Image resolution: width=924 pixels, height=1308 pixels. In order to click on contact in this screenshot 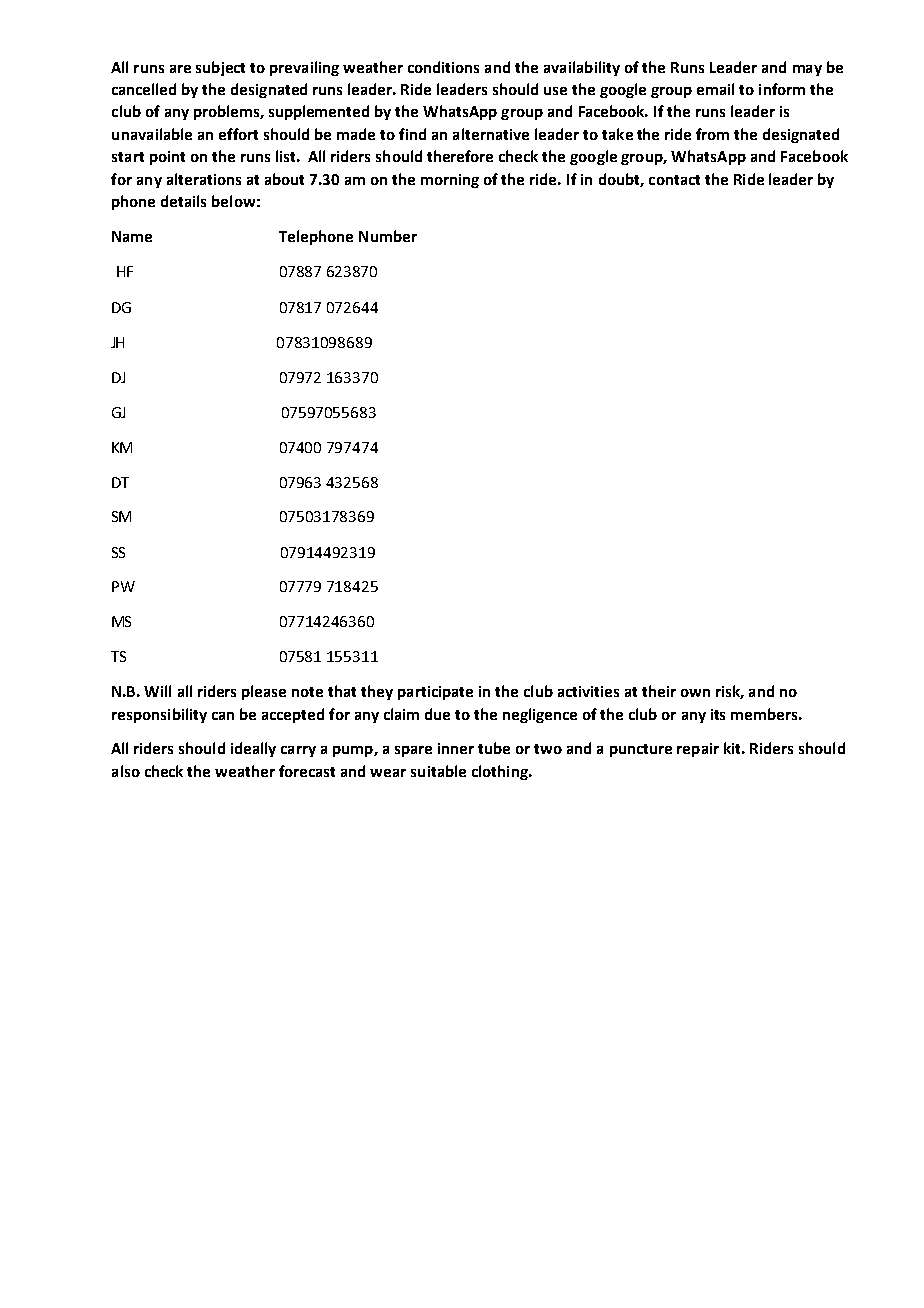, I will do `click(674, 180)`.
